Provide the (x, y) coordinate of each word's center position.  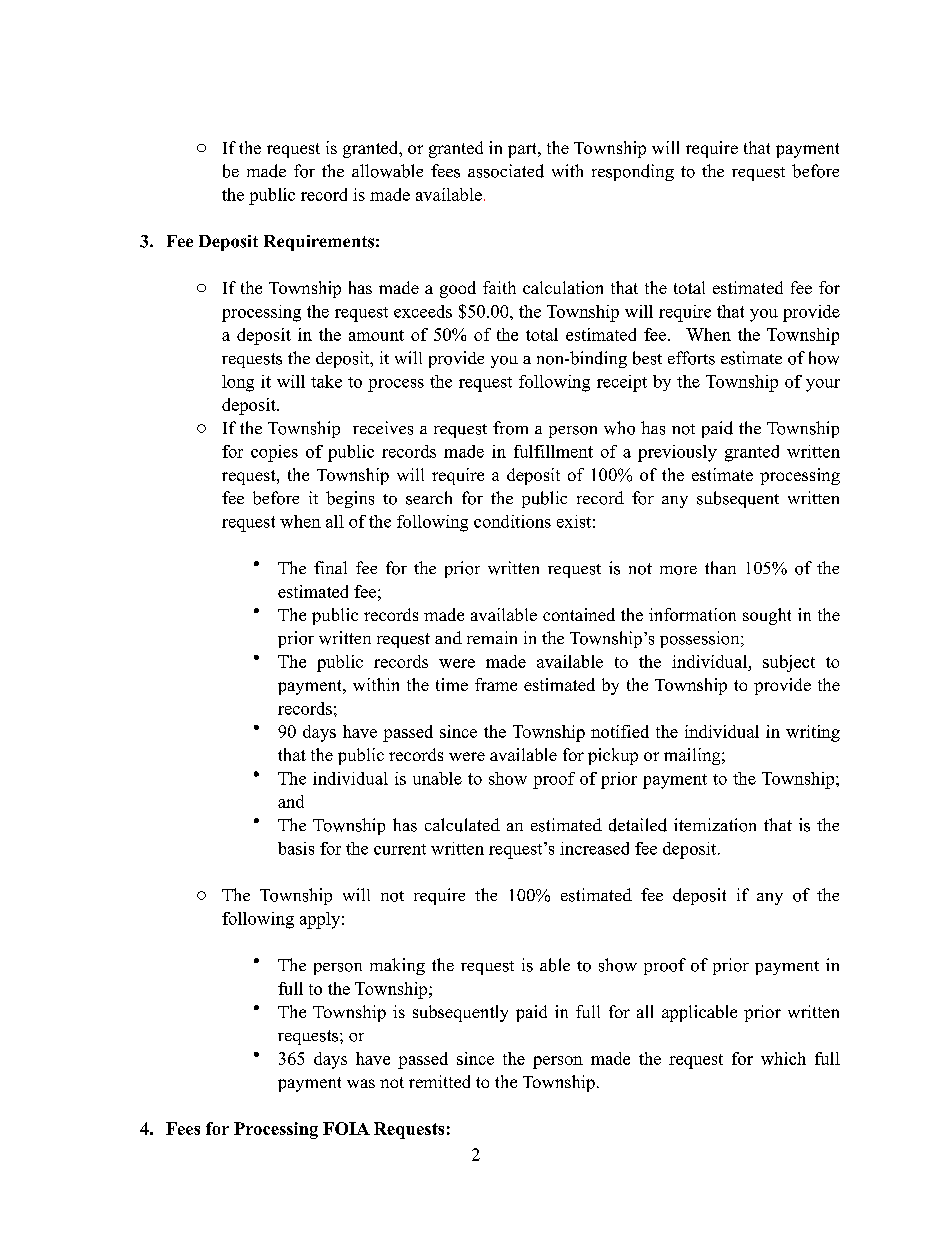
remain (492, 637)
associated (506, 171)
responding (633, 172)
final (330, 567)
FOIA (346, 1128)
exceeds (423, 311)
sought (767, 616)
